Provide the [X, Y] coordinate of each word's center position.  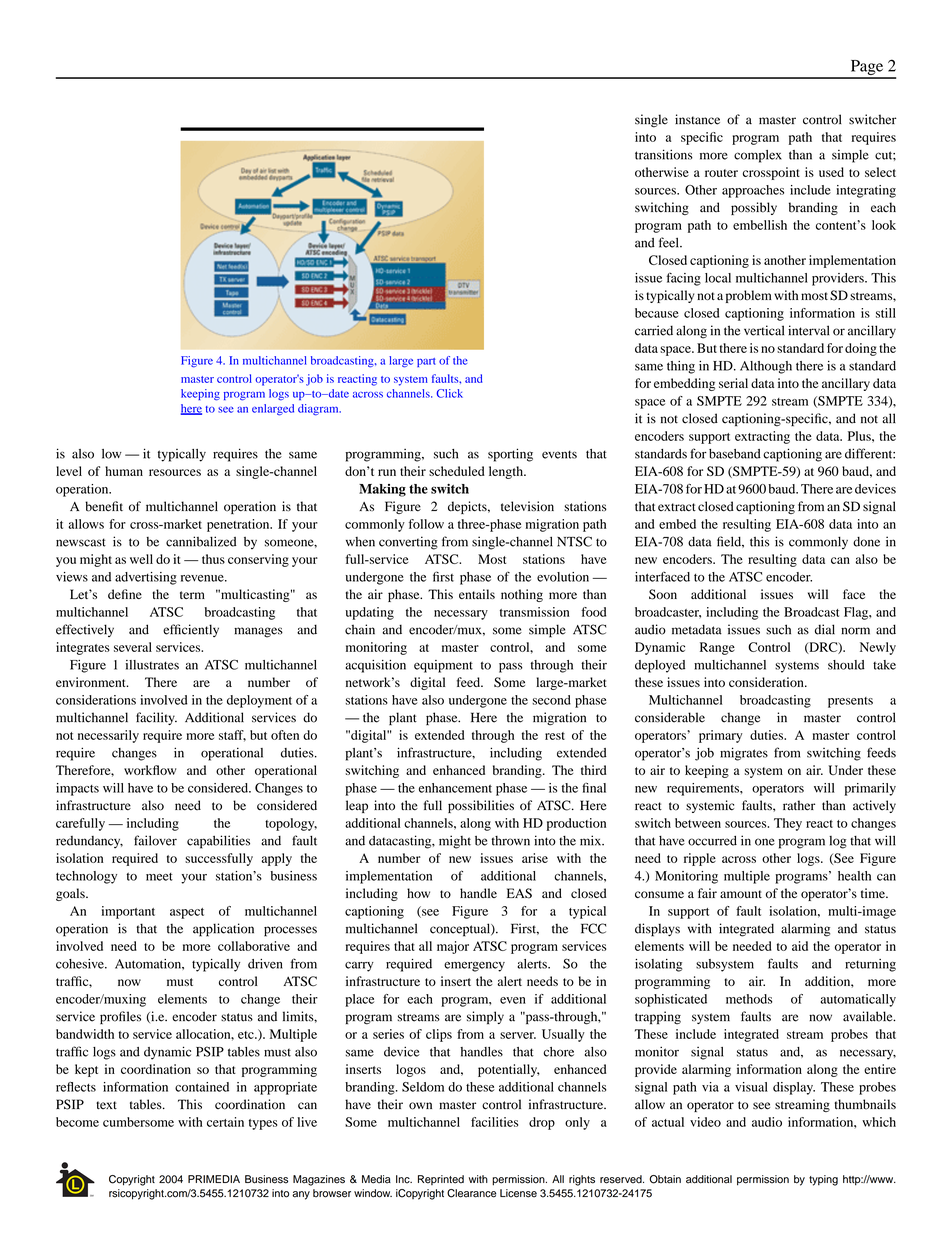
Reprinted [441, 1180]
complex [758, 156]
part [426, 362]
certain [225, 1122]
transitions [664, 154]
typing [823, 1180]
